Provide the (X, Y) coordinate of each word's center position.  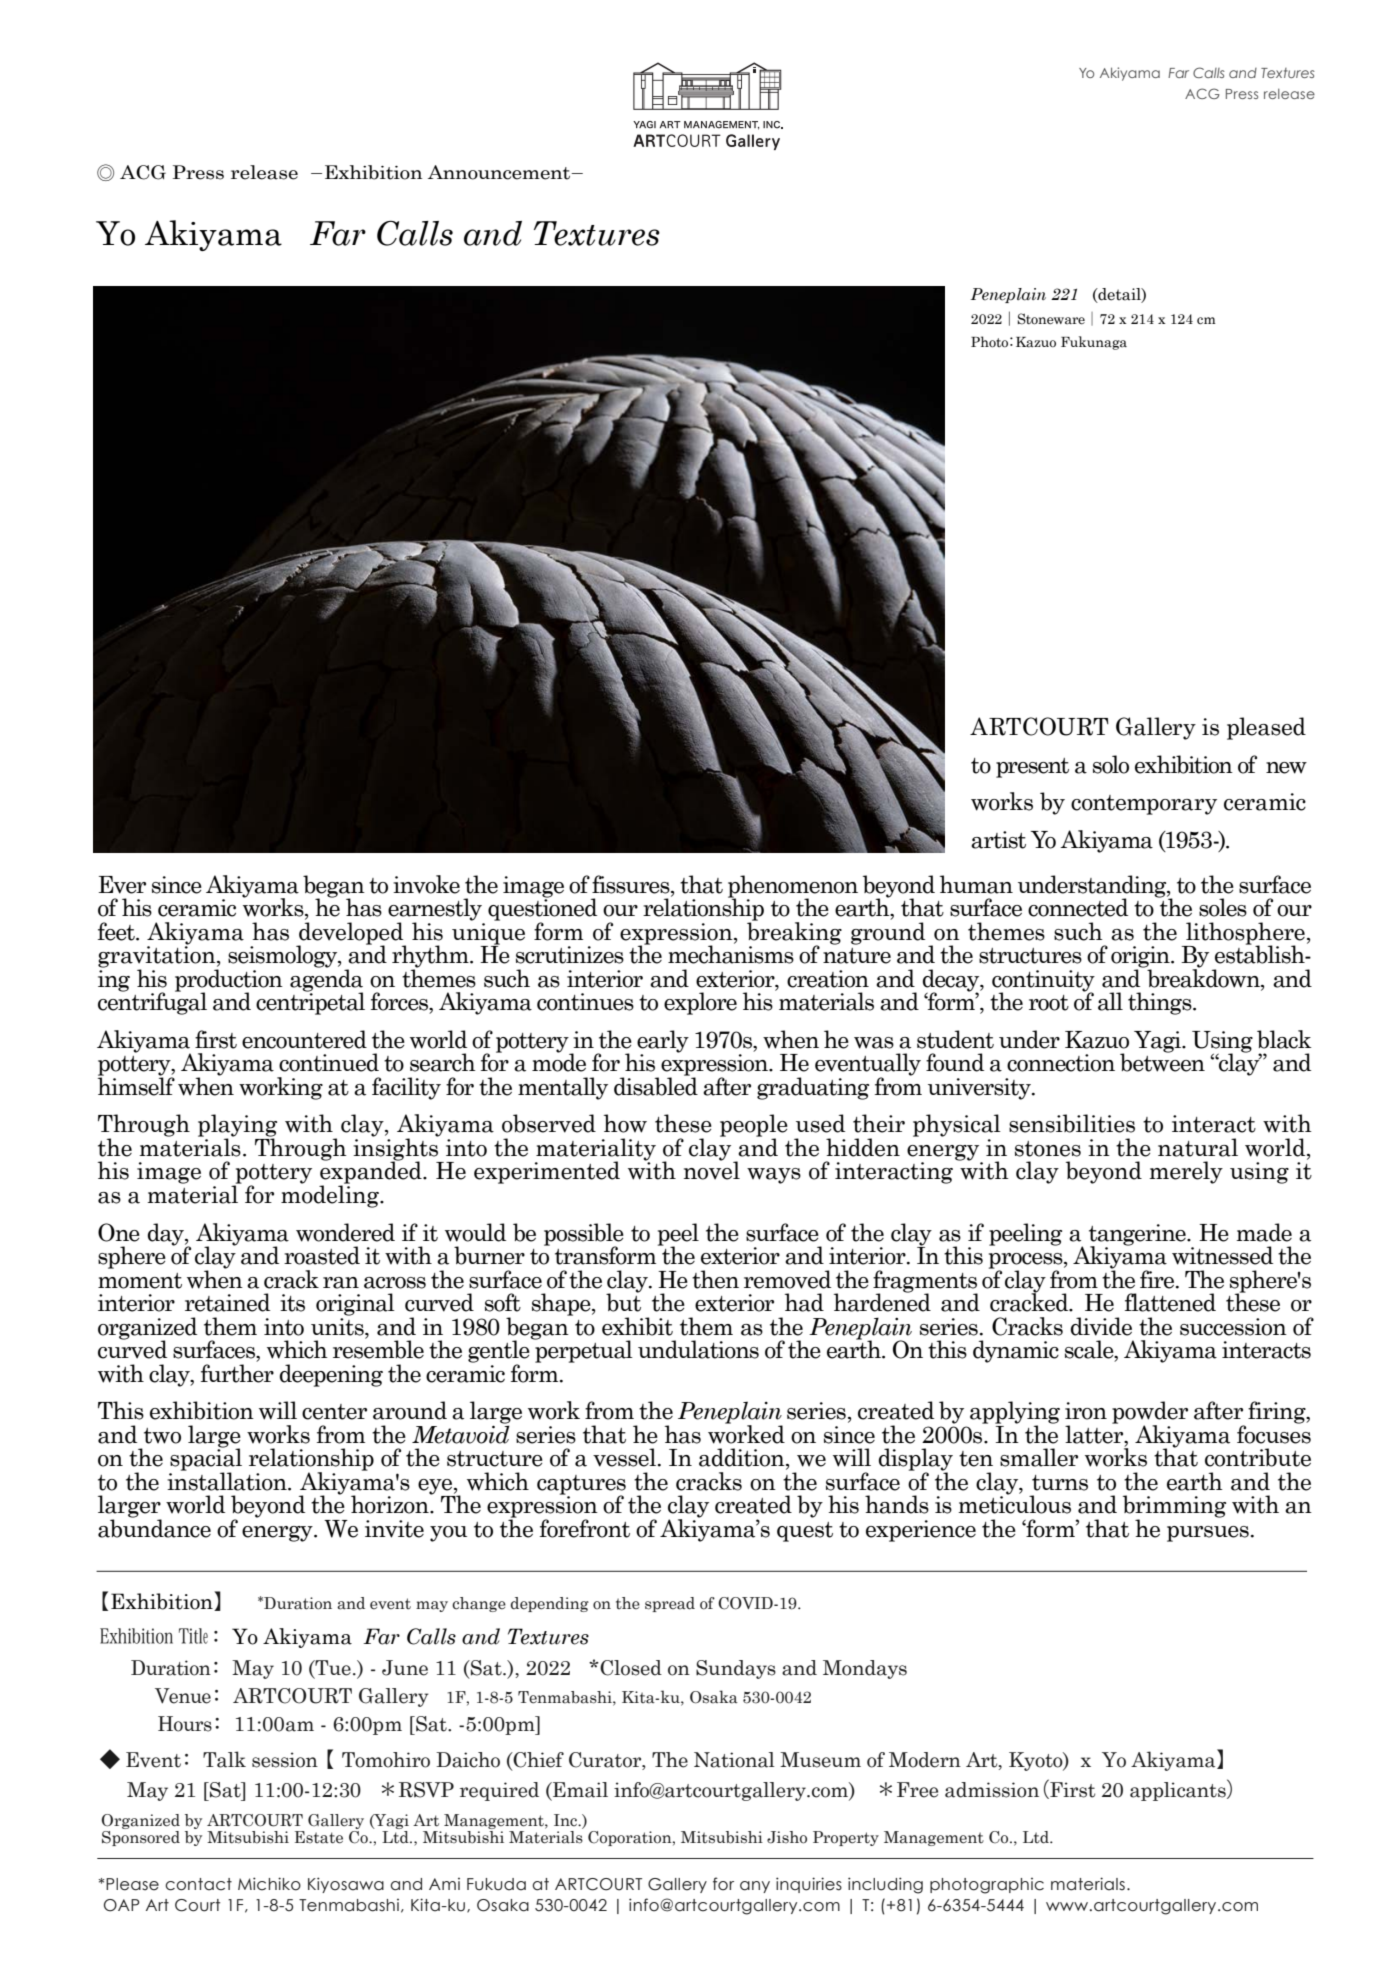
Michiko (269, 1884)
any (755, 1887)
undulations (698, 1349)
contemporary (1144, 805)
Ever (122, 885)
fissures (632, 884)
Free (917, 1790)
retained (227, 1302)
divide (1101, 1326)
